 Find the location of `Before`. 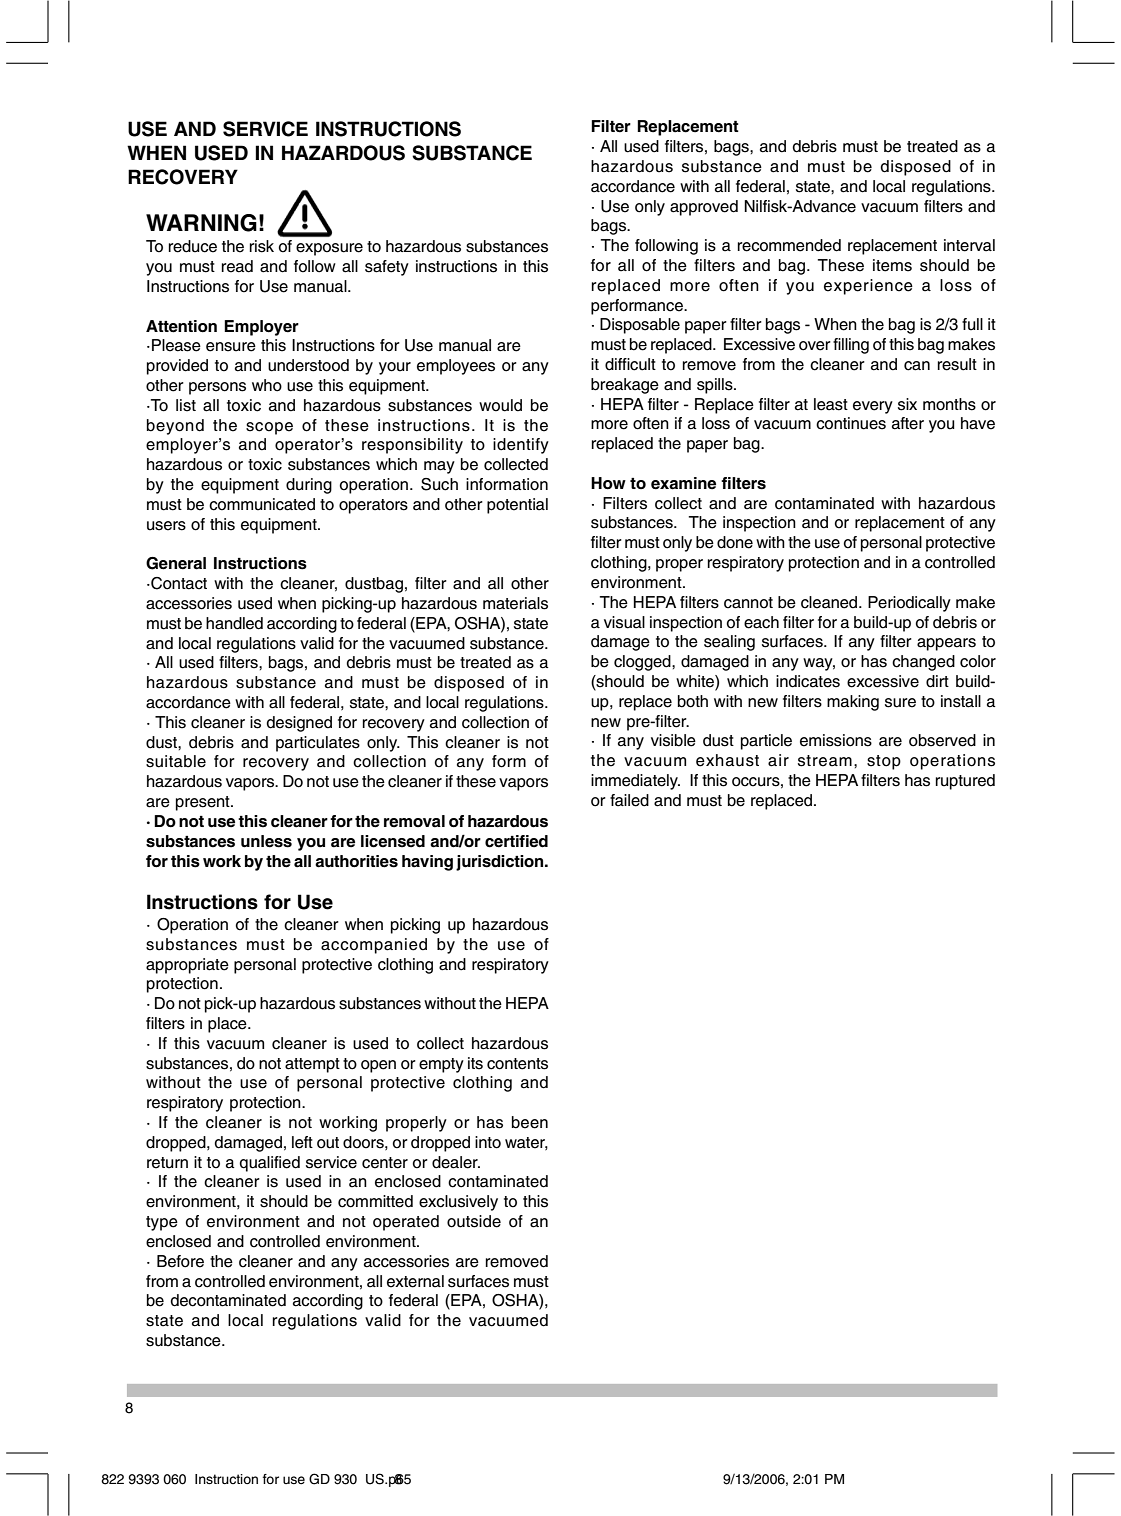

Before is located at coordinates (180, 1261).
